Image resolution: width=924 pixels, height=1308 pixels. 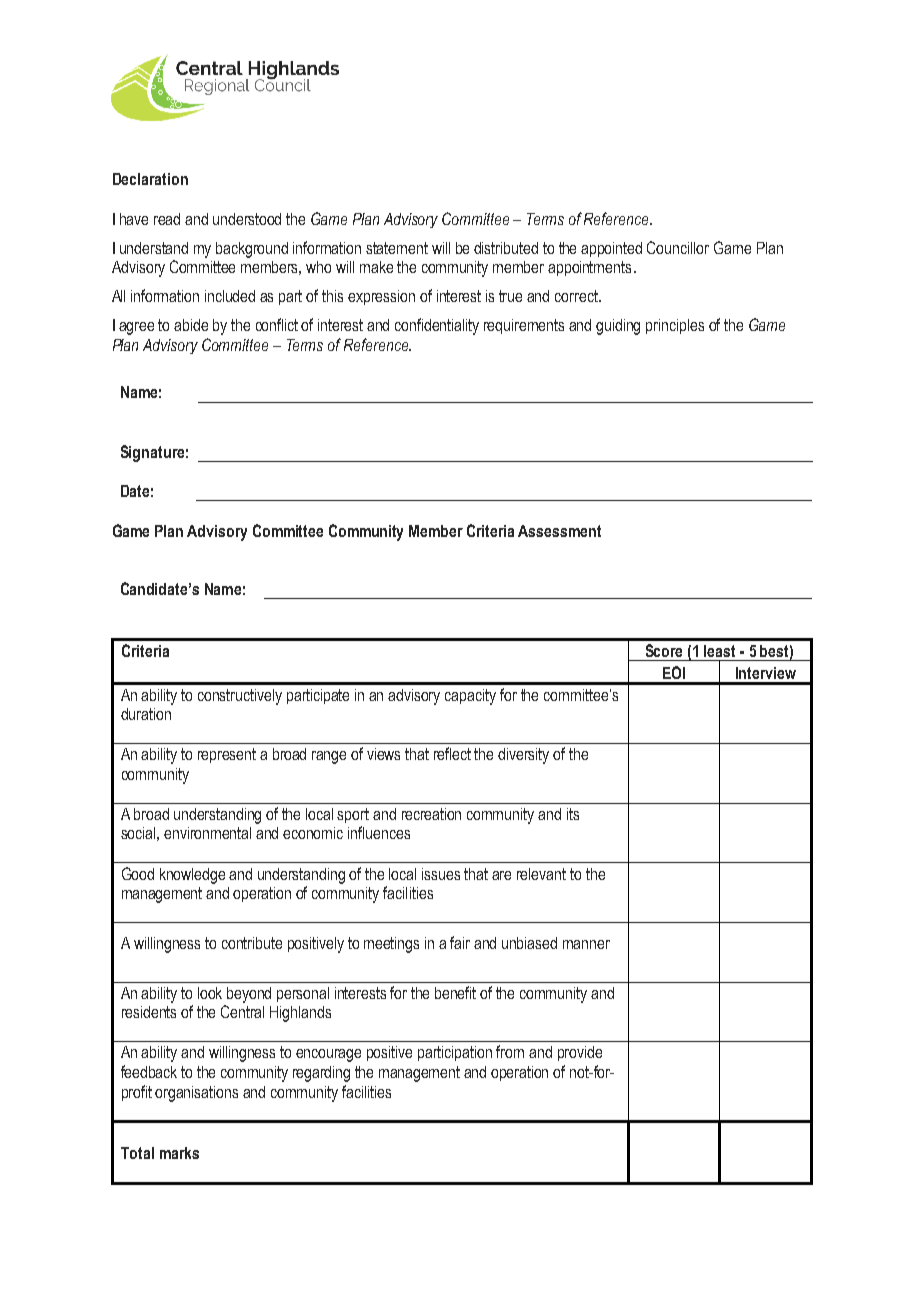 I want to click on provide, so click(x=580, y=1053).
